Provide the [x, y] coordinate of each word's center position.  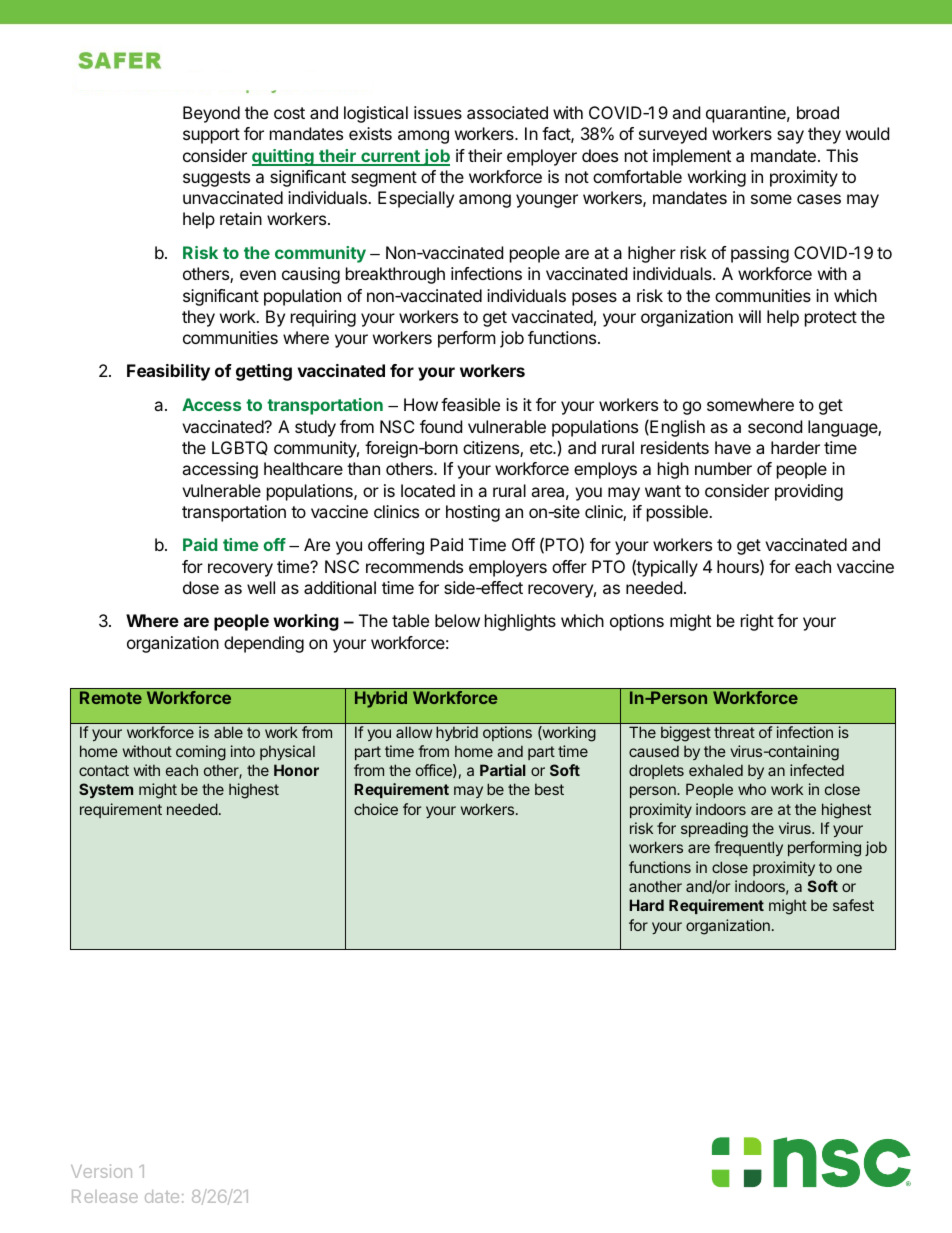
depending [264, 644]
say [790, 137]
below [457, 620]
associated [507, 112]
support [211, 136]
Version [101, 1171]
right [757, 622]
